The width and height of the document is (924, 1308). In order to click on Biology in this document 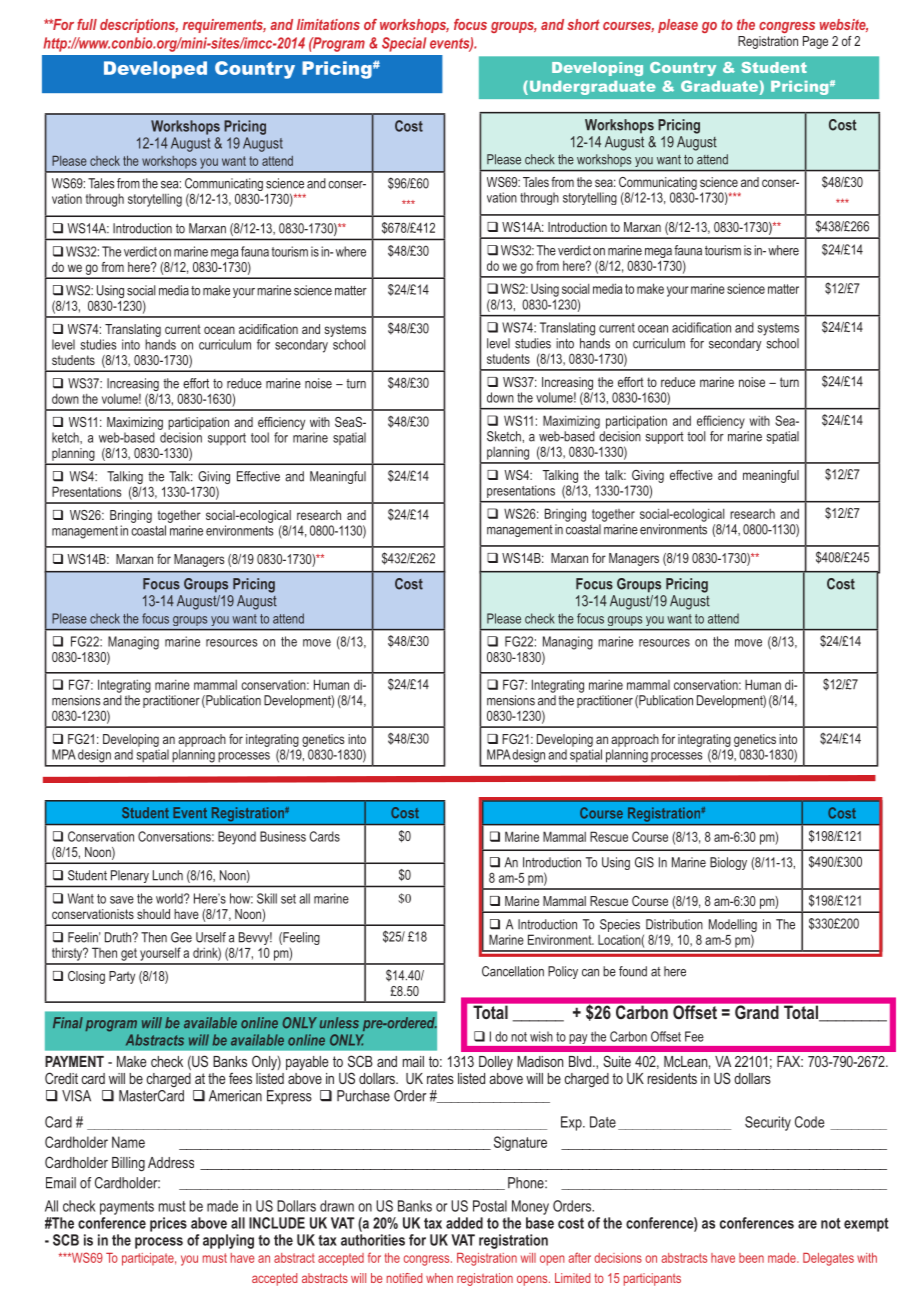, I will do `click(728, 863)`.
